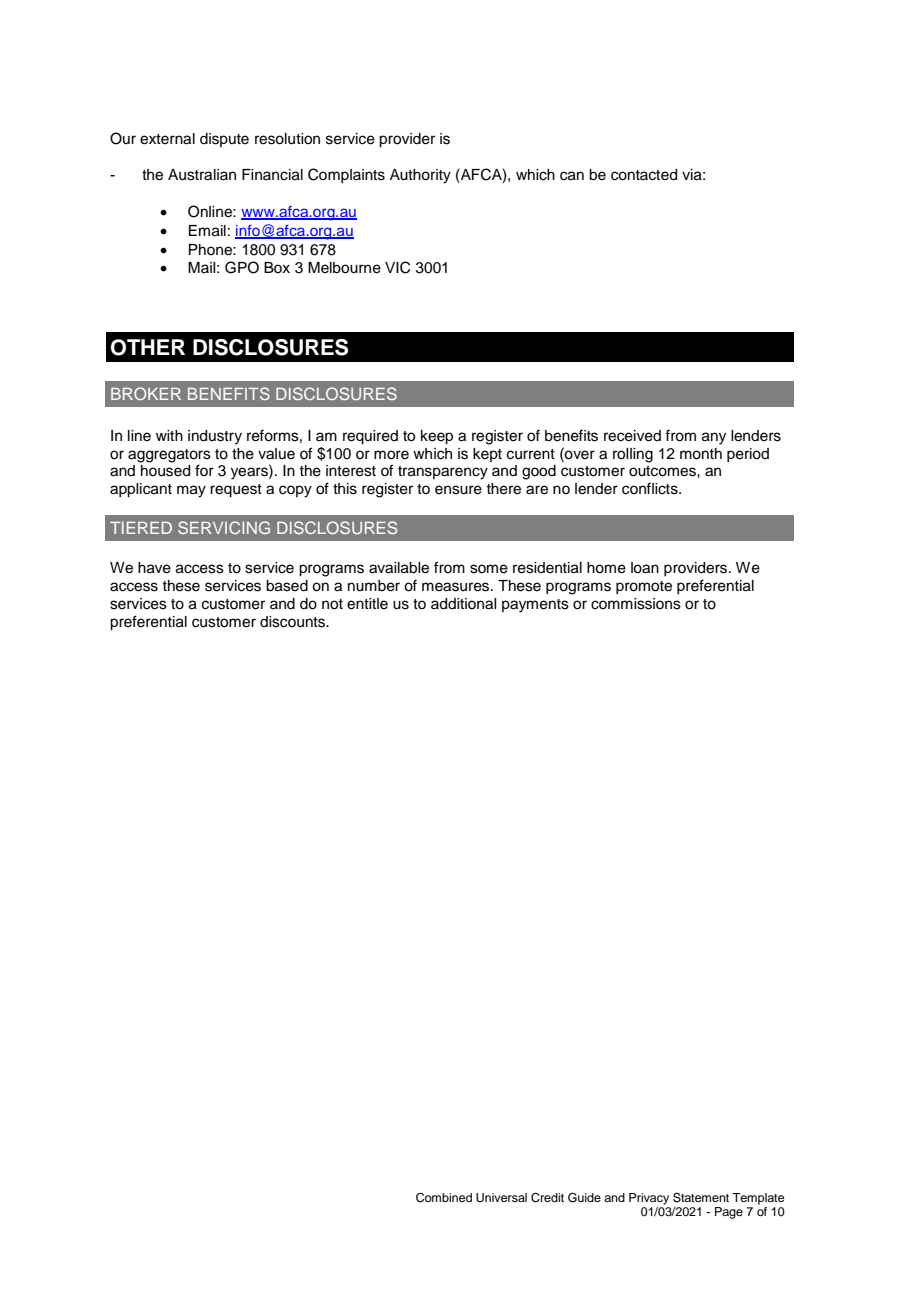  Describe the element at coordinates (501, 1198) in the page. I see `Universal` at that location.
